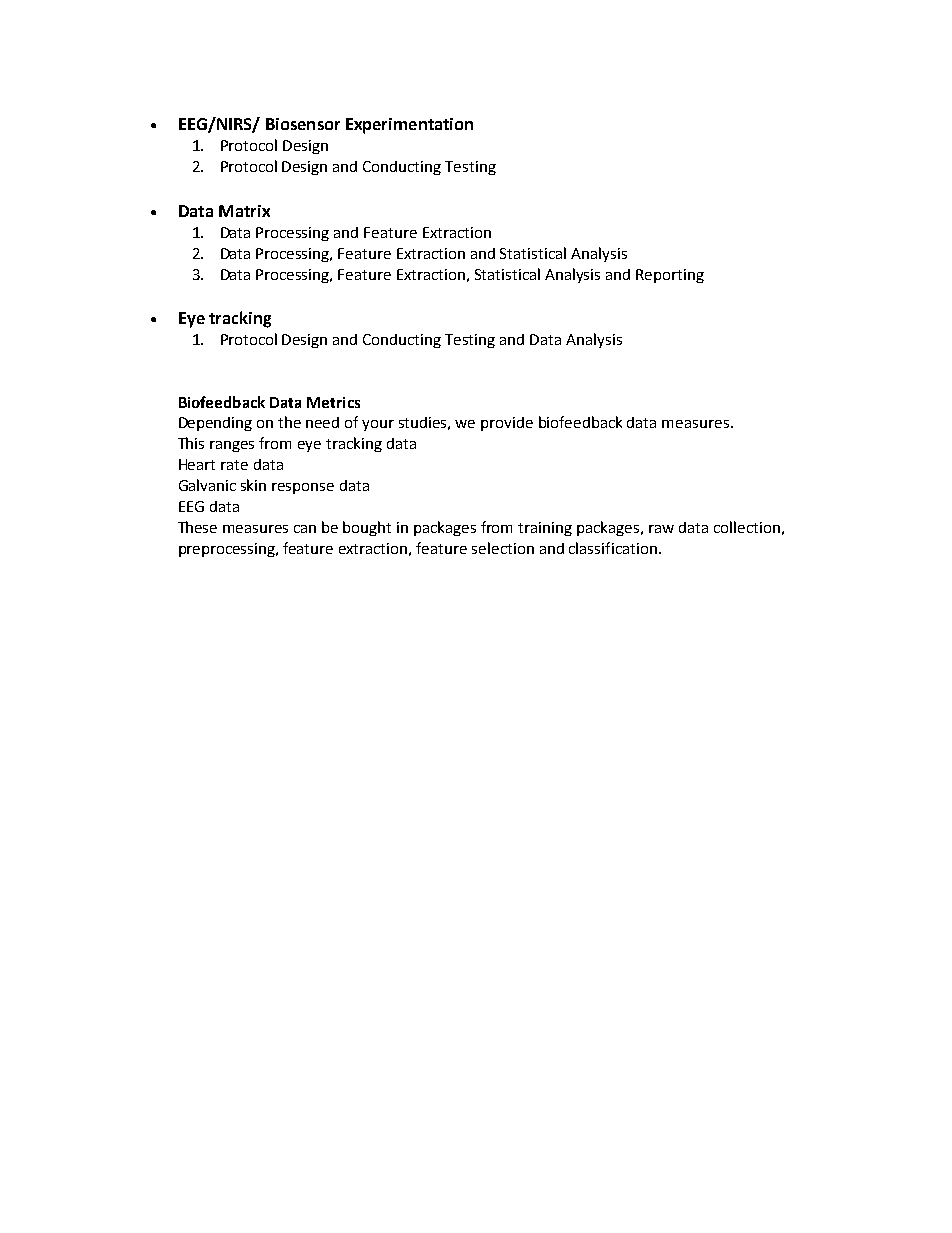  What do you see at coordinates (409, 126) in the page?
I see `Experimentation` at bounding box center [409, 126].
